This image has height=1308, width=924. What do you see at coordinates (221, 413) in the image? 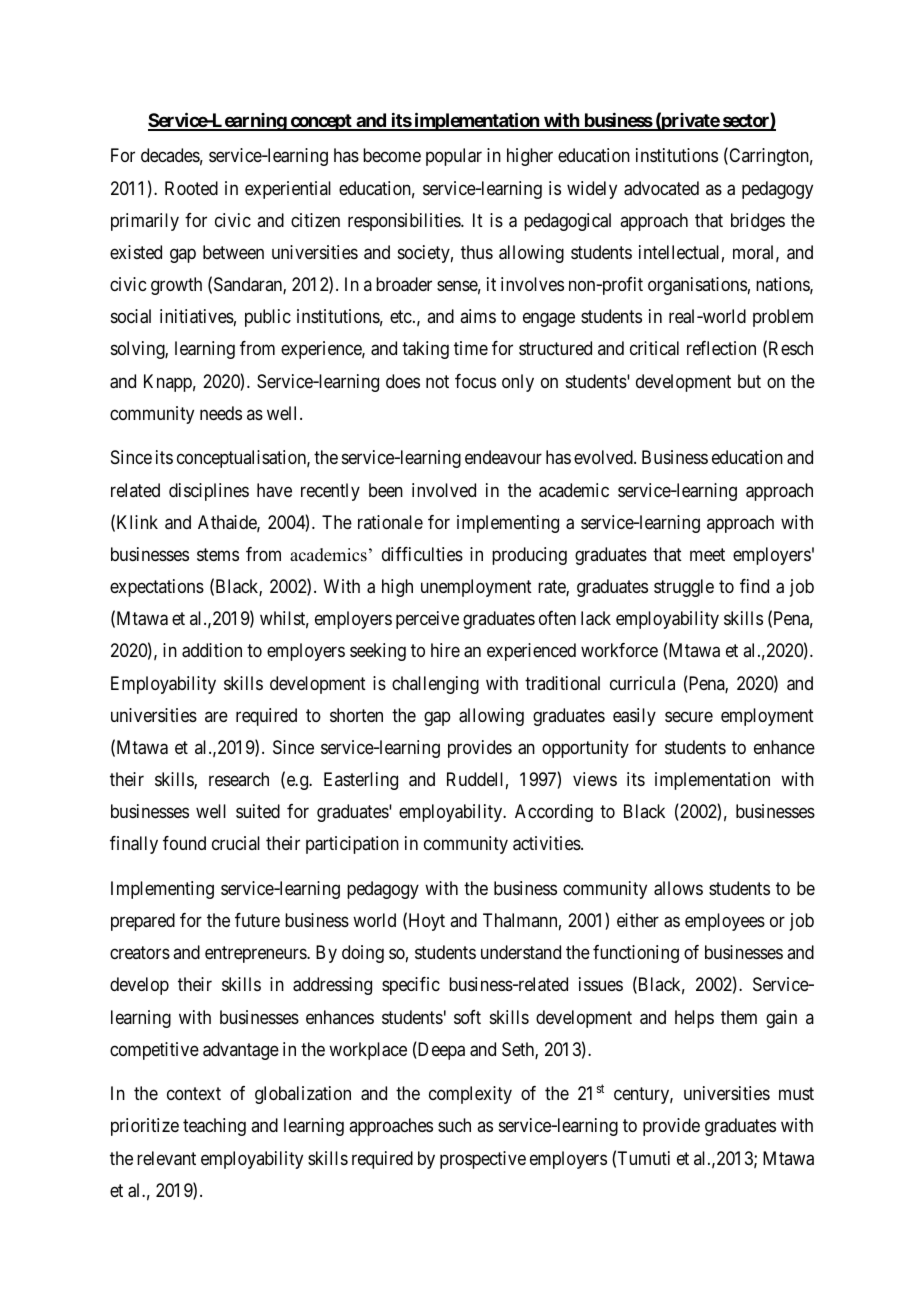
I see `needs` at bounding box center [221, 413].
